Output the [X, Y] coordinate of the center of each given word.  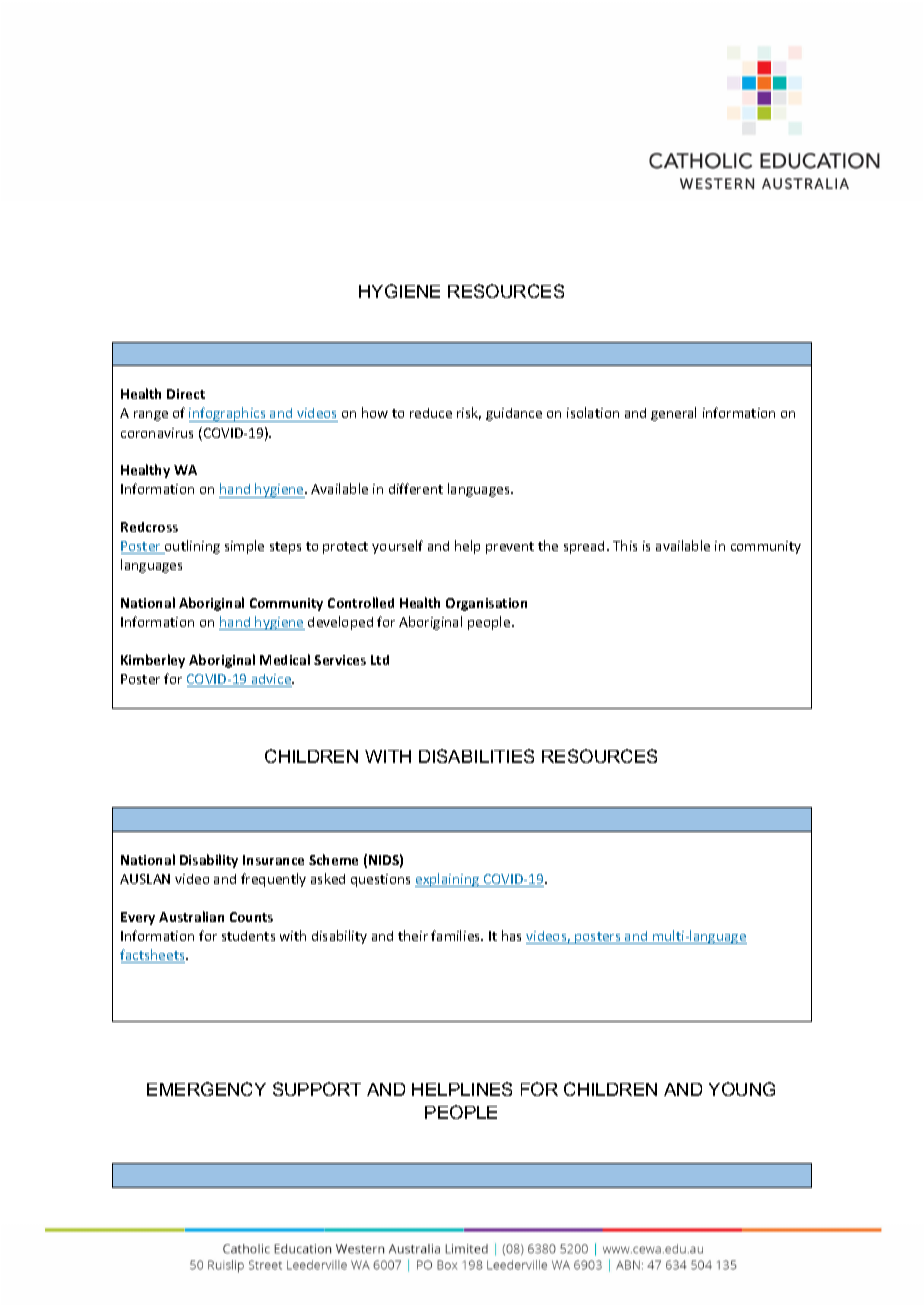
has [511, 935]
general [673, 414]
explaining [448, 880]
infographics [228, 414]
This [625, 545]
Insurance [273, 860]
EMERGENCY [206, 1089]
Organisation [486, 604]
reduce [431, 413]
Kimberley [153, 661]
